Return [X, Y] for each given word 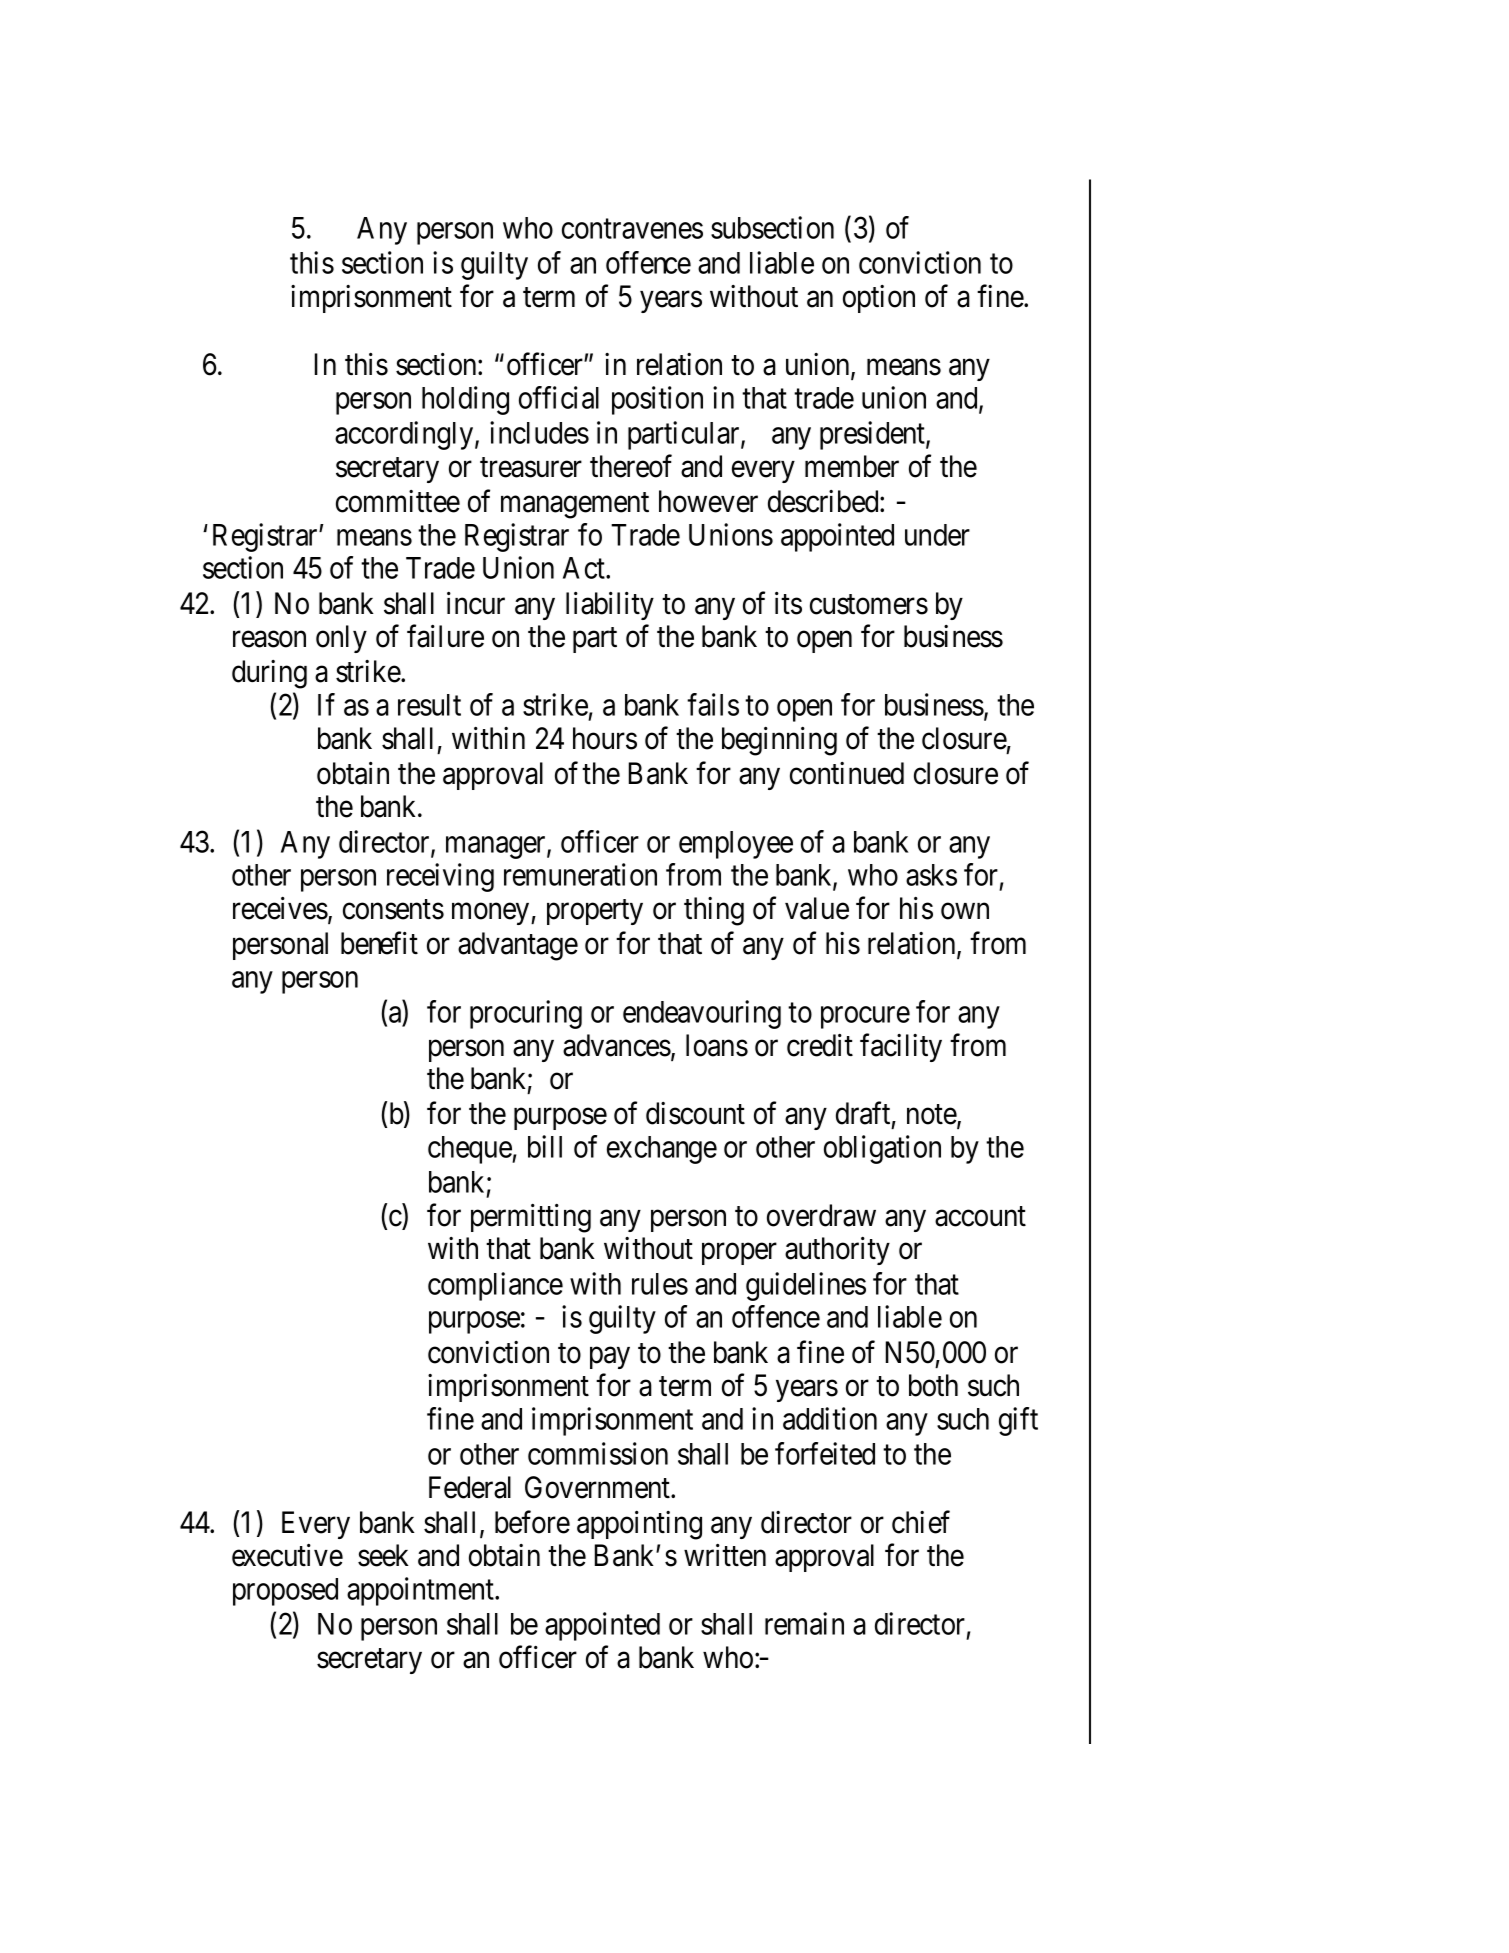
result [429, 705]
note [932, 1116]
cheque [470, 1150]
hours [605, 738]
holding [465, 400]
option [879, 299]
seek [383, 1555]
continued [847, 773]
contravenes [632, 229]
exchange [662, 1150]
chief [921, 1522]
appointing [639, 1525]
